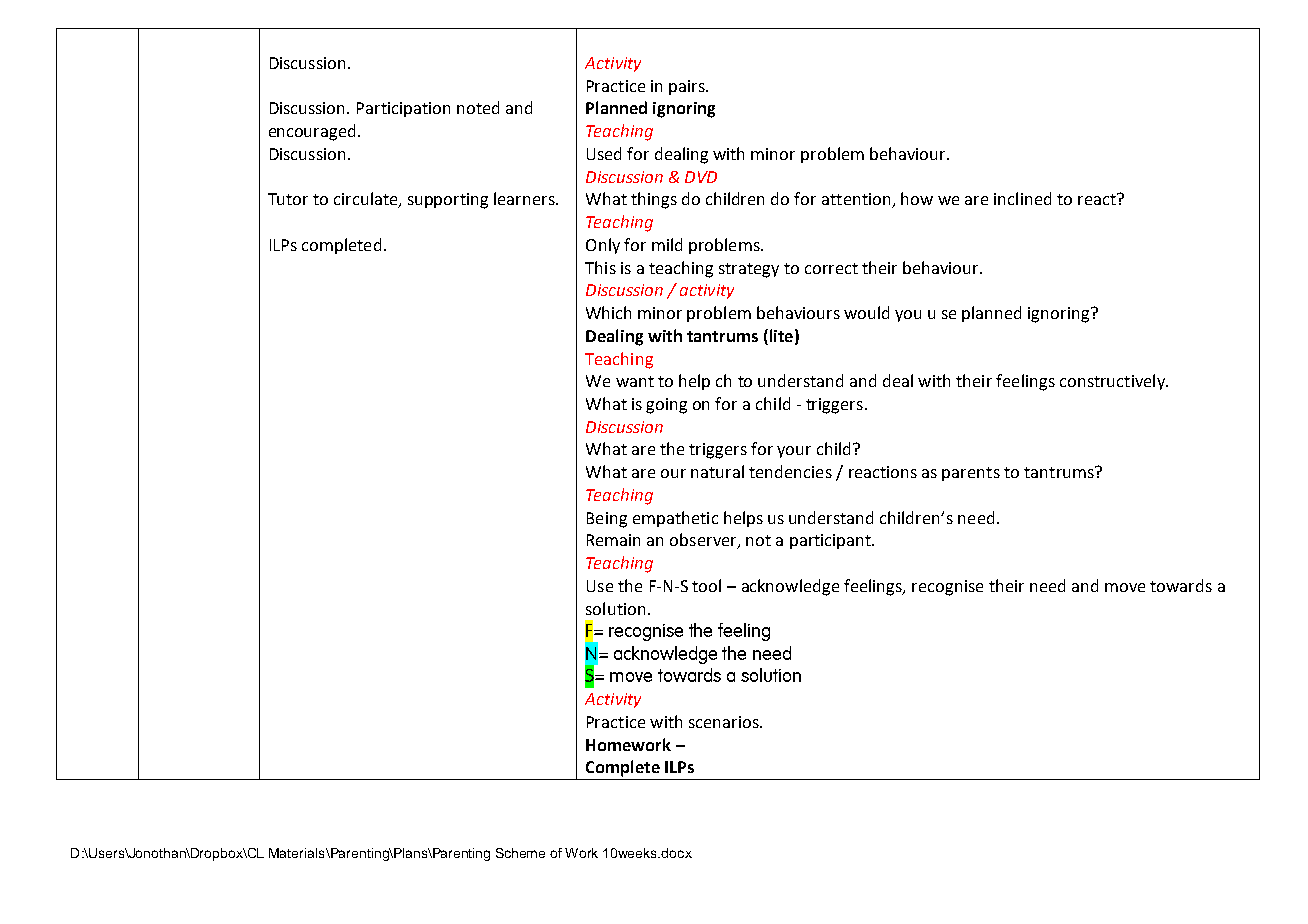 The height and width of the screenshot is (924, 1308). I want to click on pairs, so click(688, 87).
